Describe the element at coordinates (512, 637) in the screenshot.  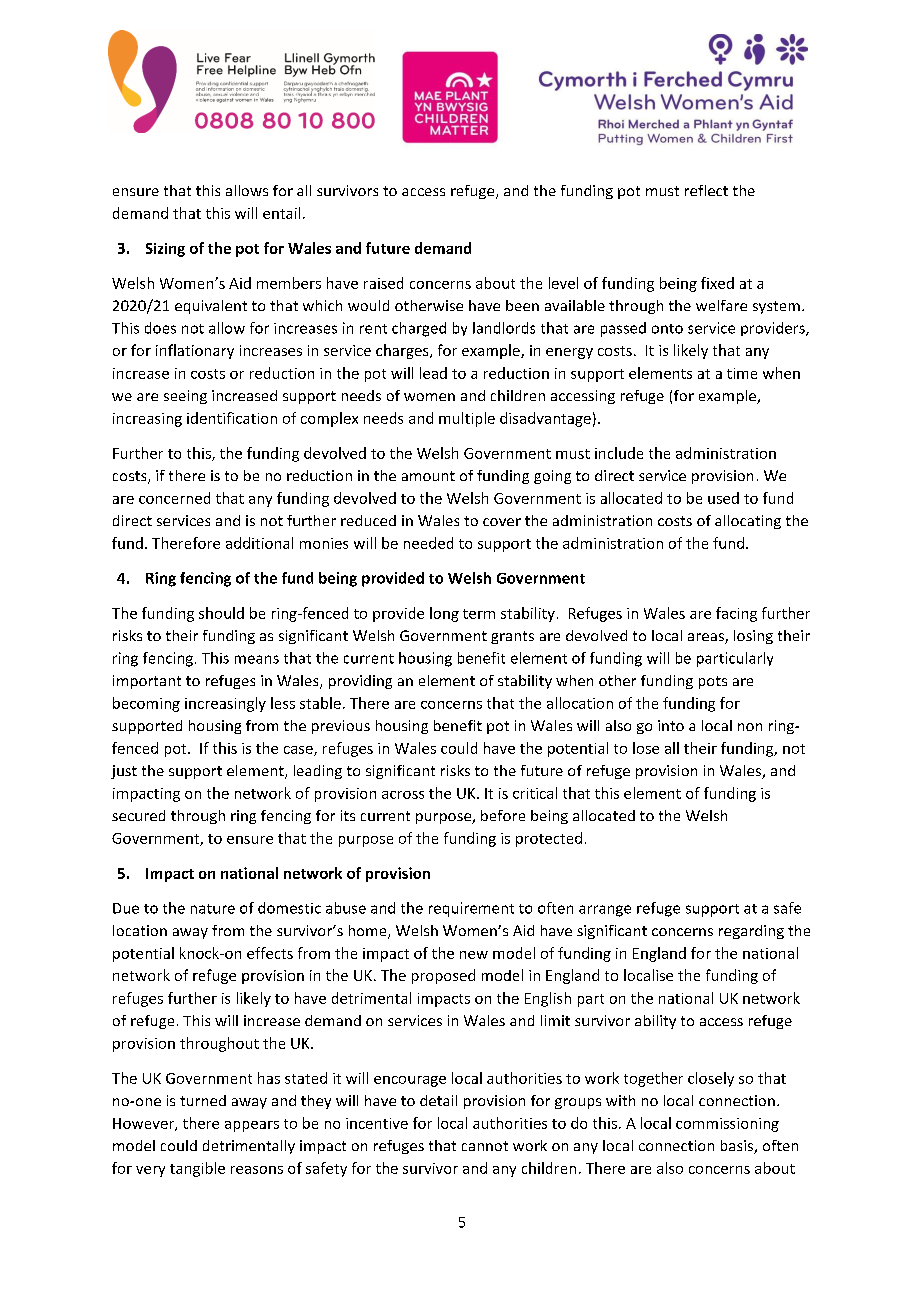
I see `grants` at that location.
